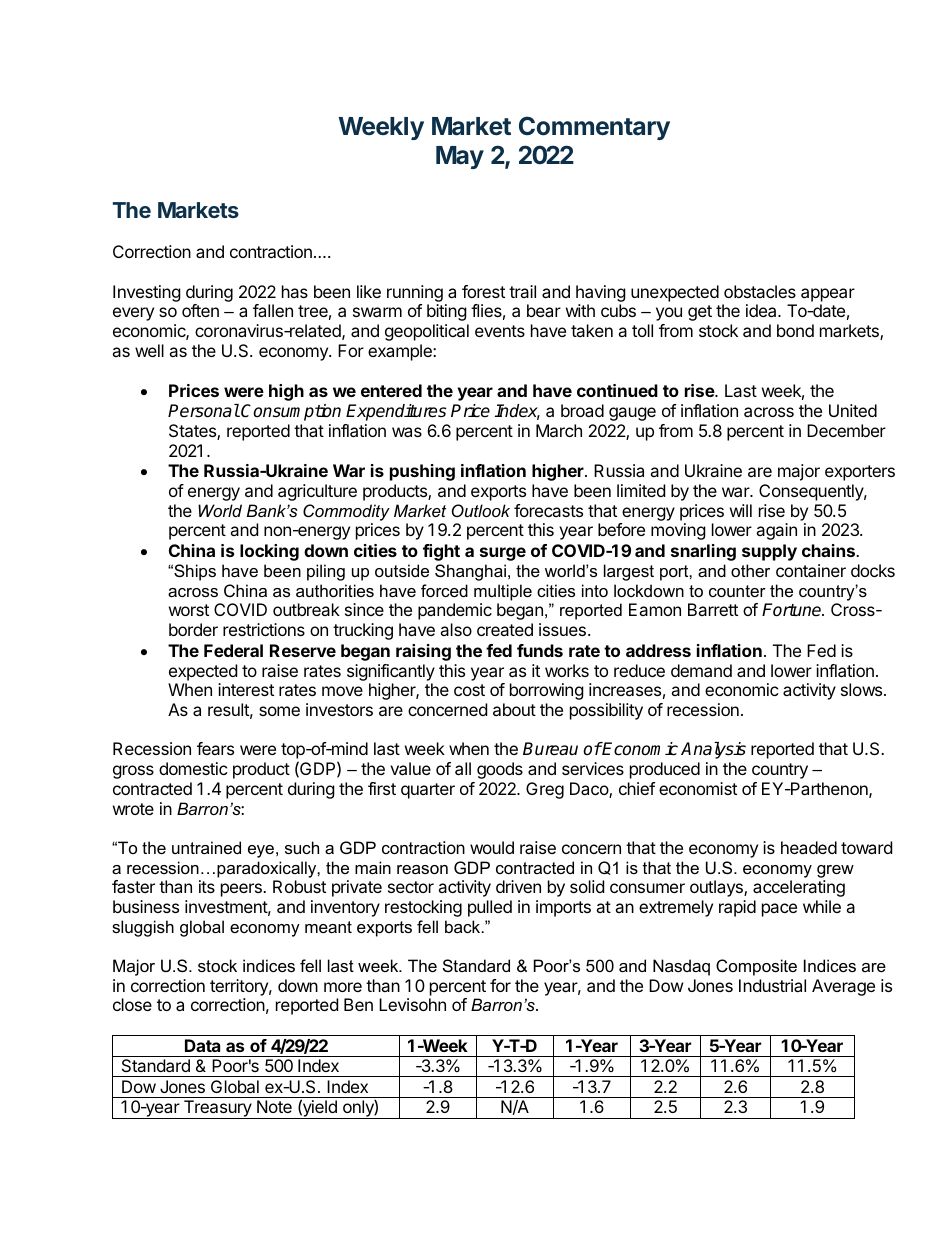  Describe the element at coordinates (460, 157) in the screenshot. I see `May` at that location.
